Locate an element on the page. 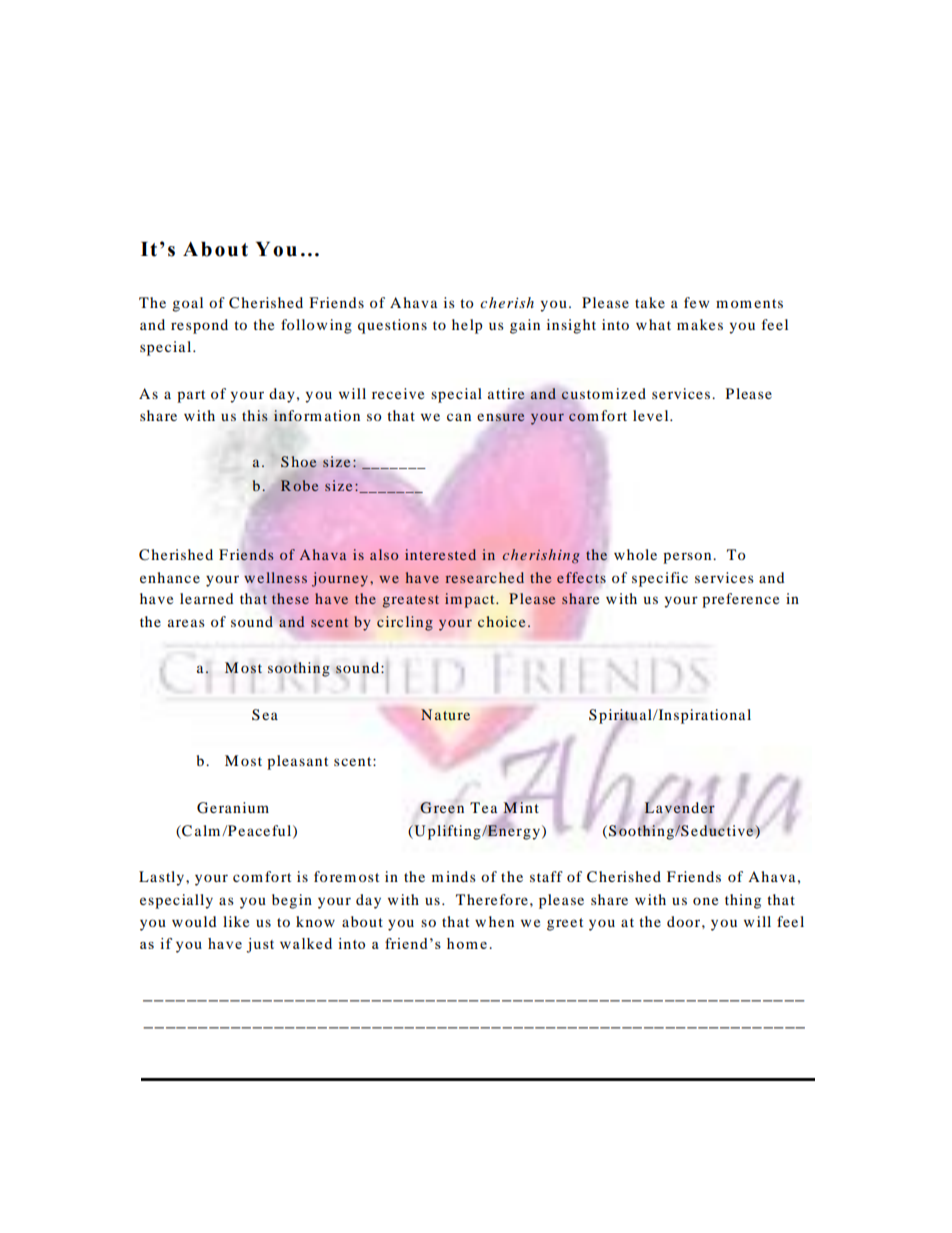 The image size is (952, 1233). areas is located at coordinates (186, 623).
